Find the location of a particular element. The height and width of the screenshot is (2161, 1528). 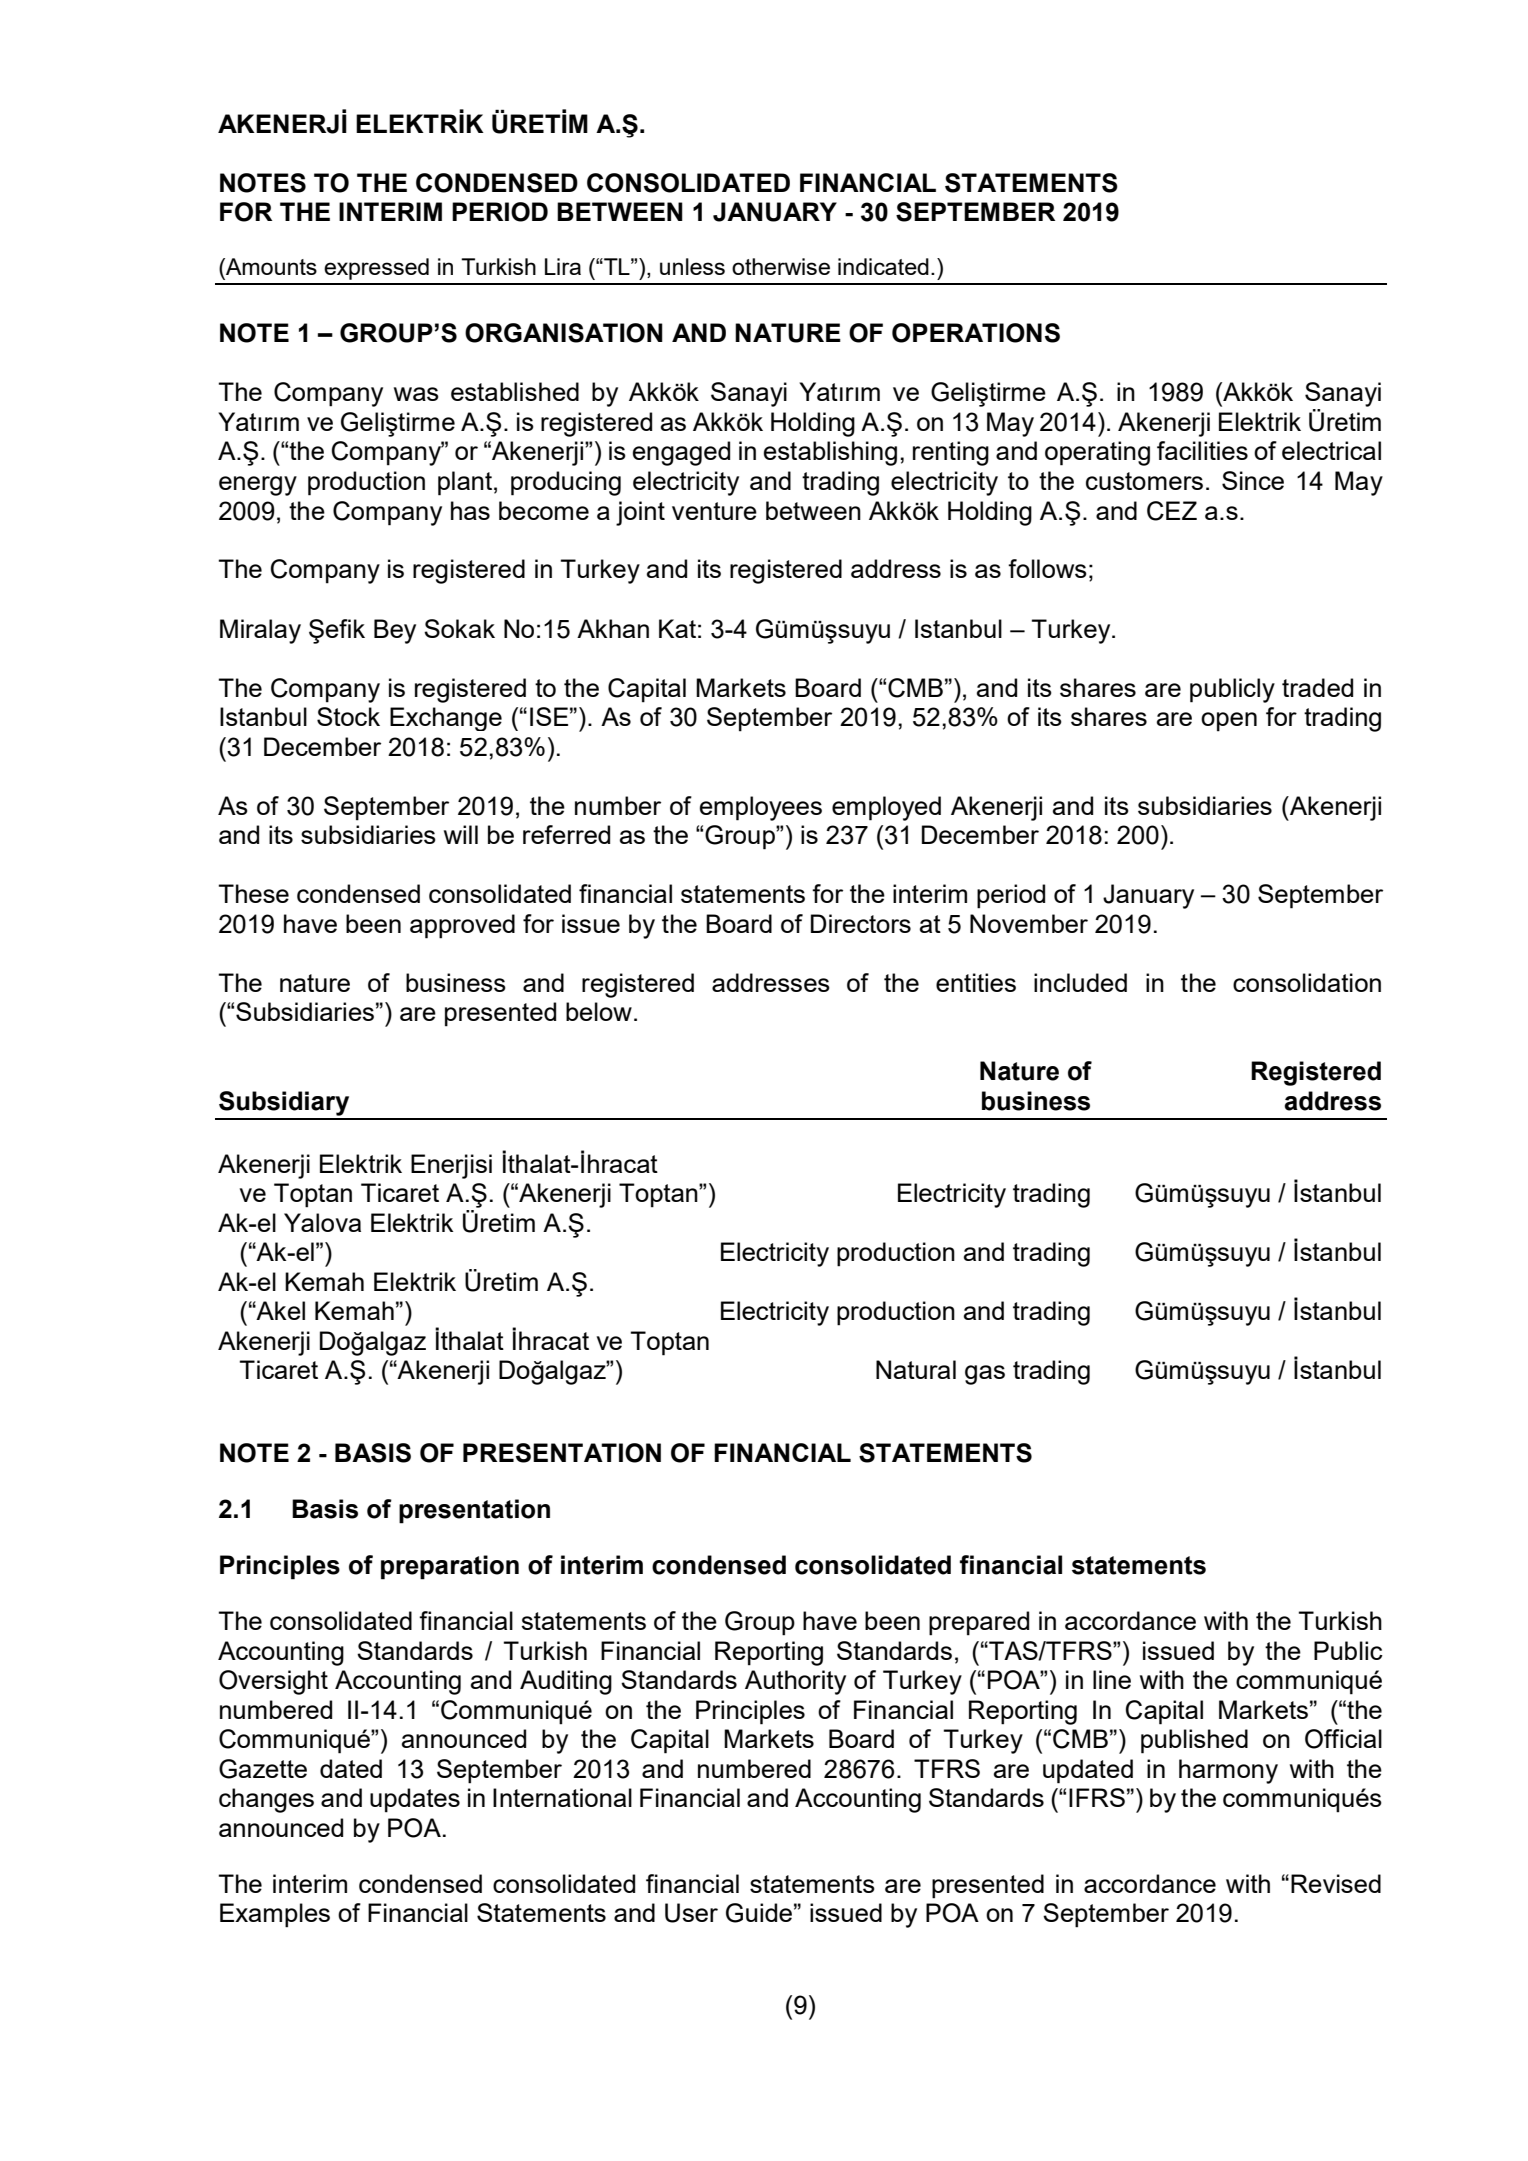

updates is located at coordinates (415, 1800).
